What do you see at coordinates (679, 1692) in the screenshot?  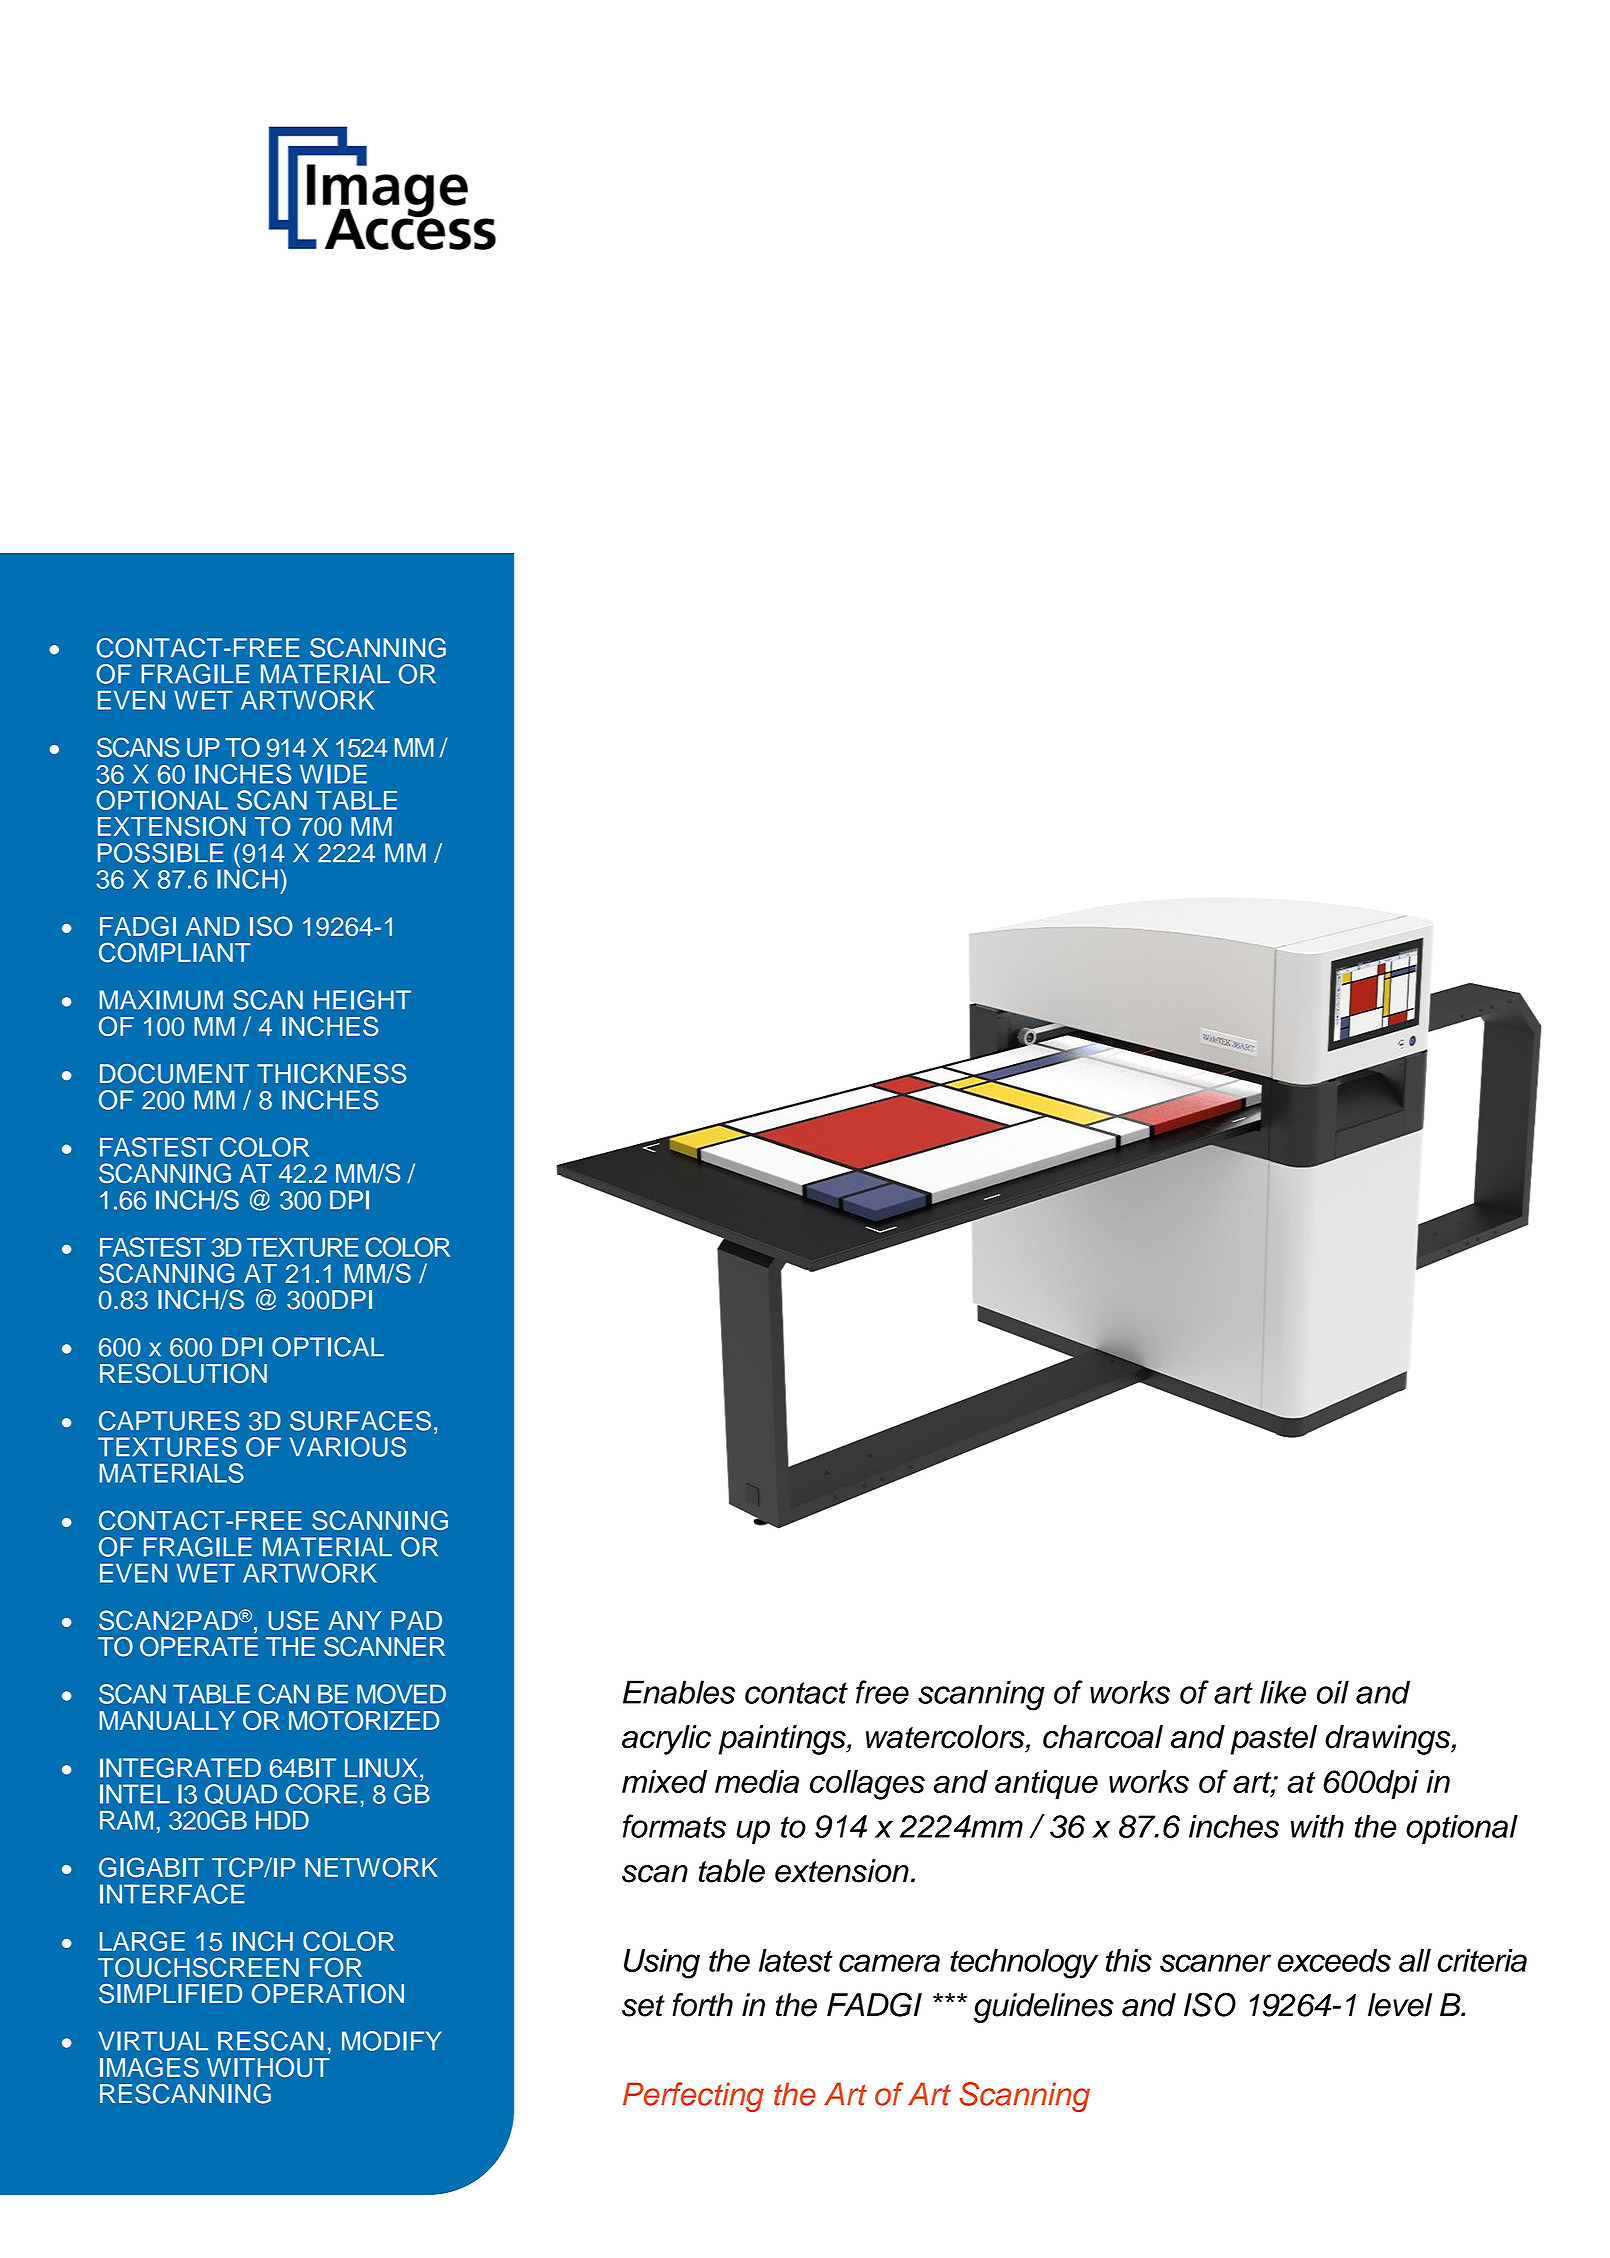 I see `Enables` at bounding box center [679, 1692].
